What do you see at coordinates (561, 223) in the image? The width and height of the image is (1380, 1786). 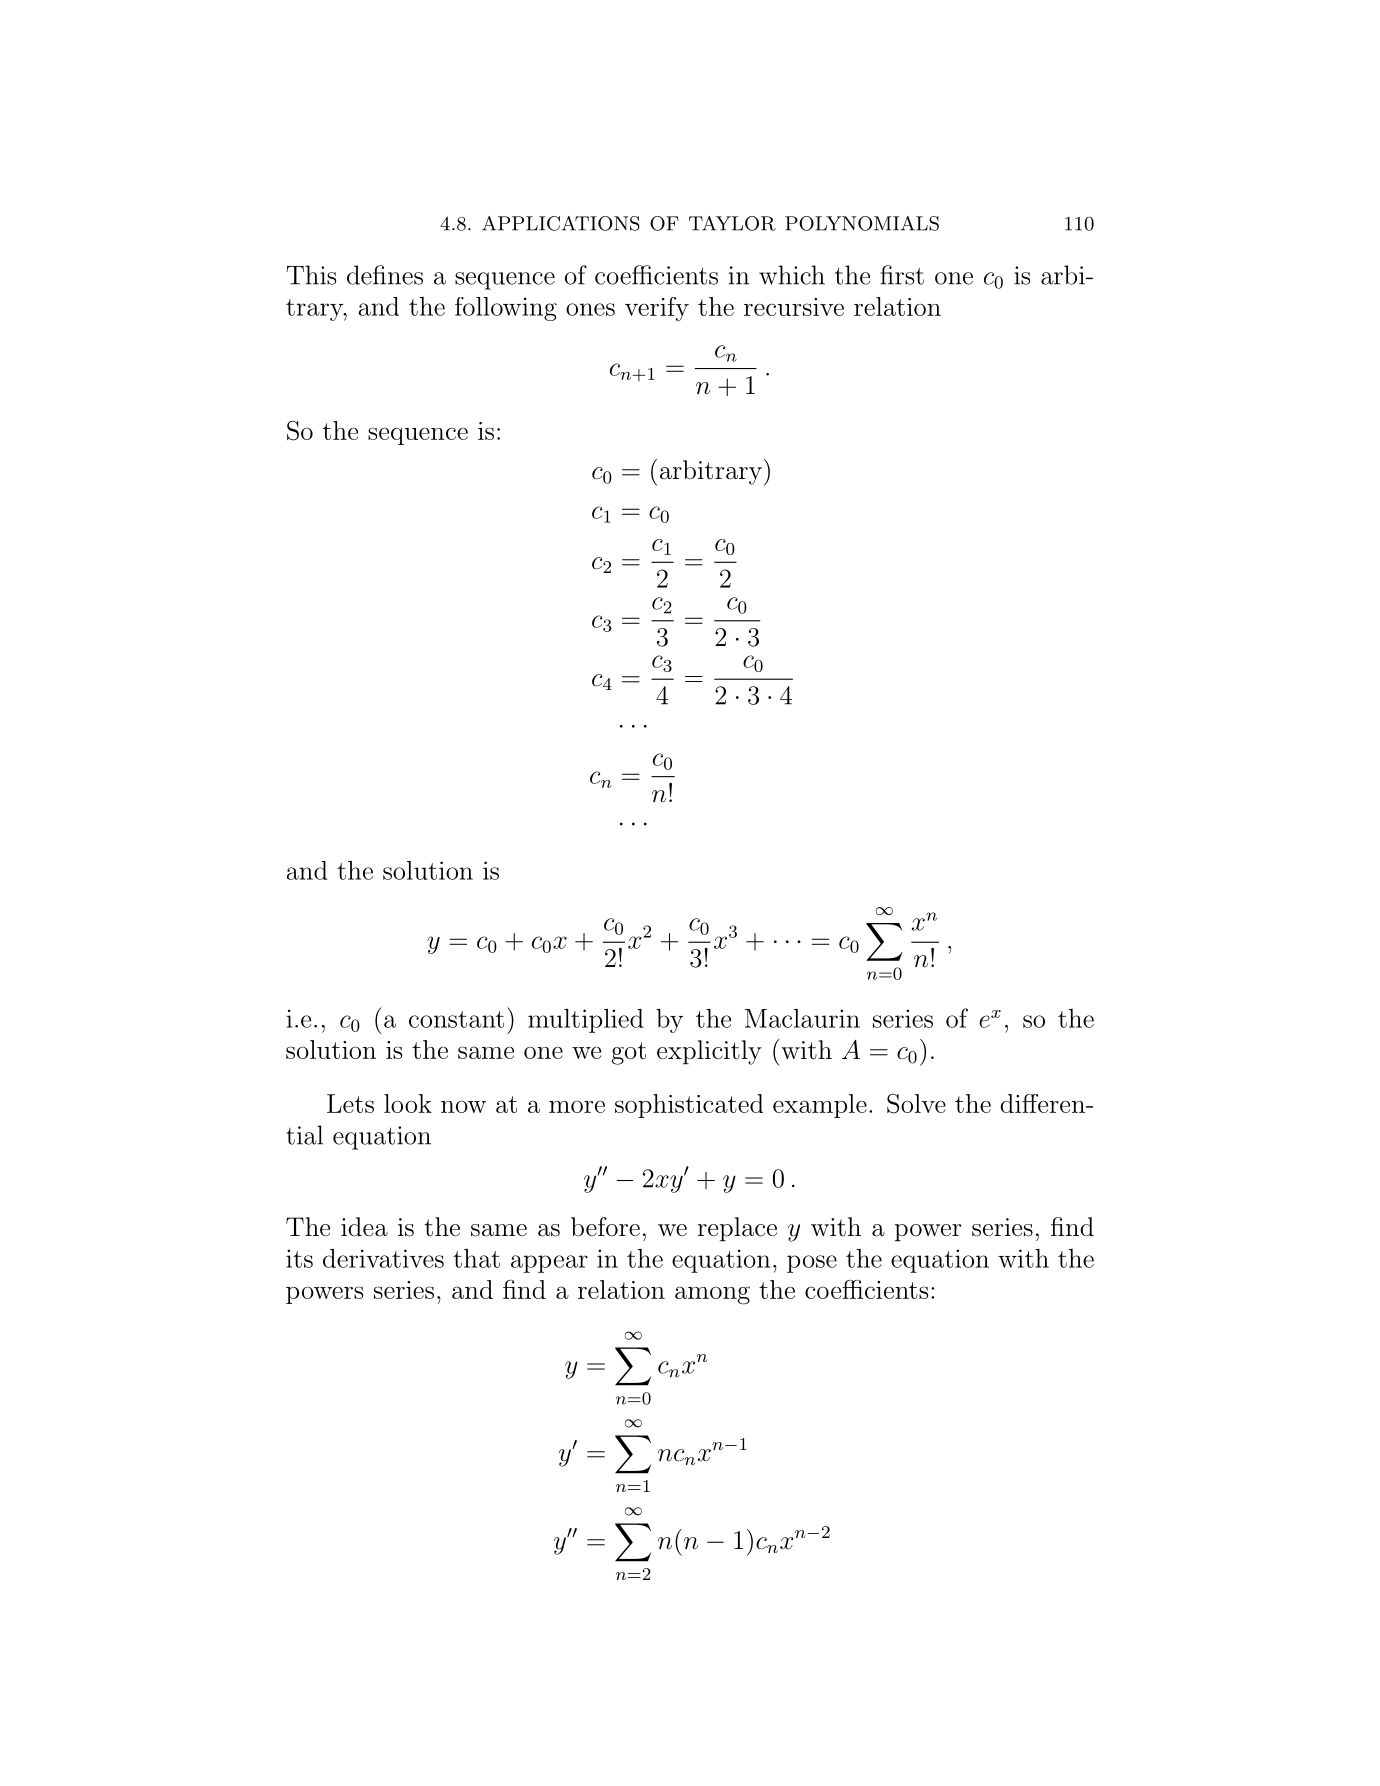 I see `APPLICATIONS` at bounding box center [561, 223].
